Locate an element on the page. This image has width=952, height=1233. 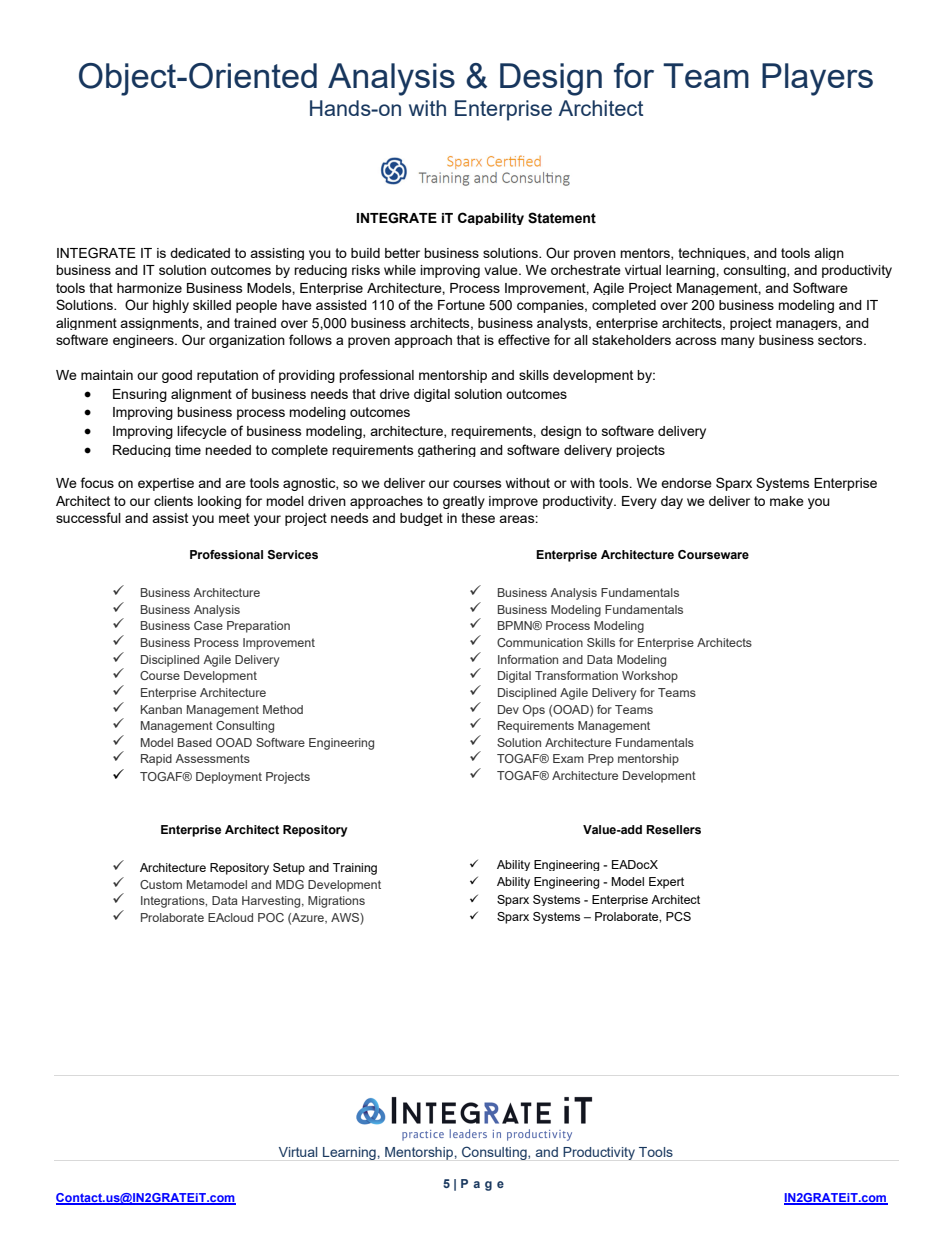
Training is located at coordinates (355, 869).
